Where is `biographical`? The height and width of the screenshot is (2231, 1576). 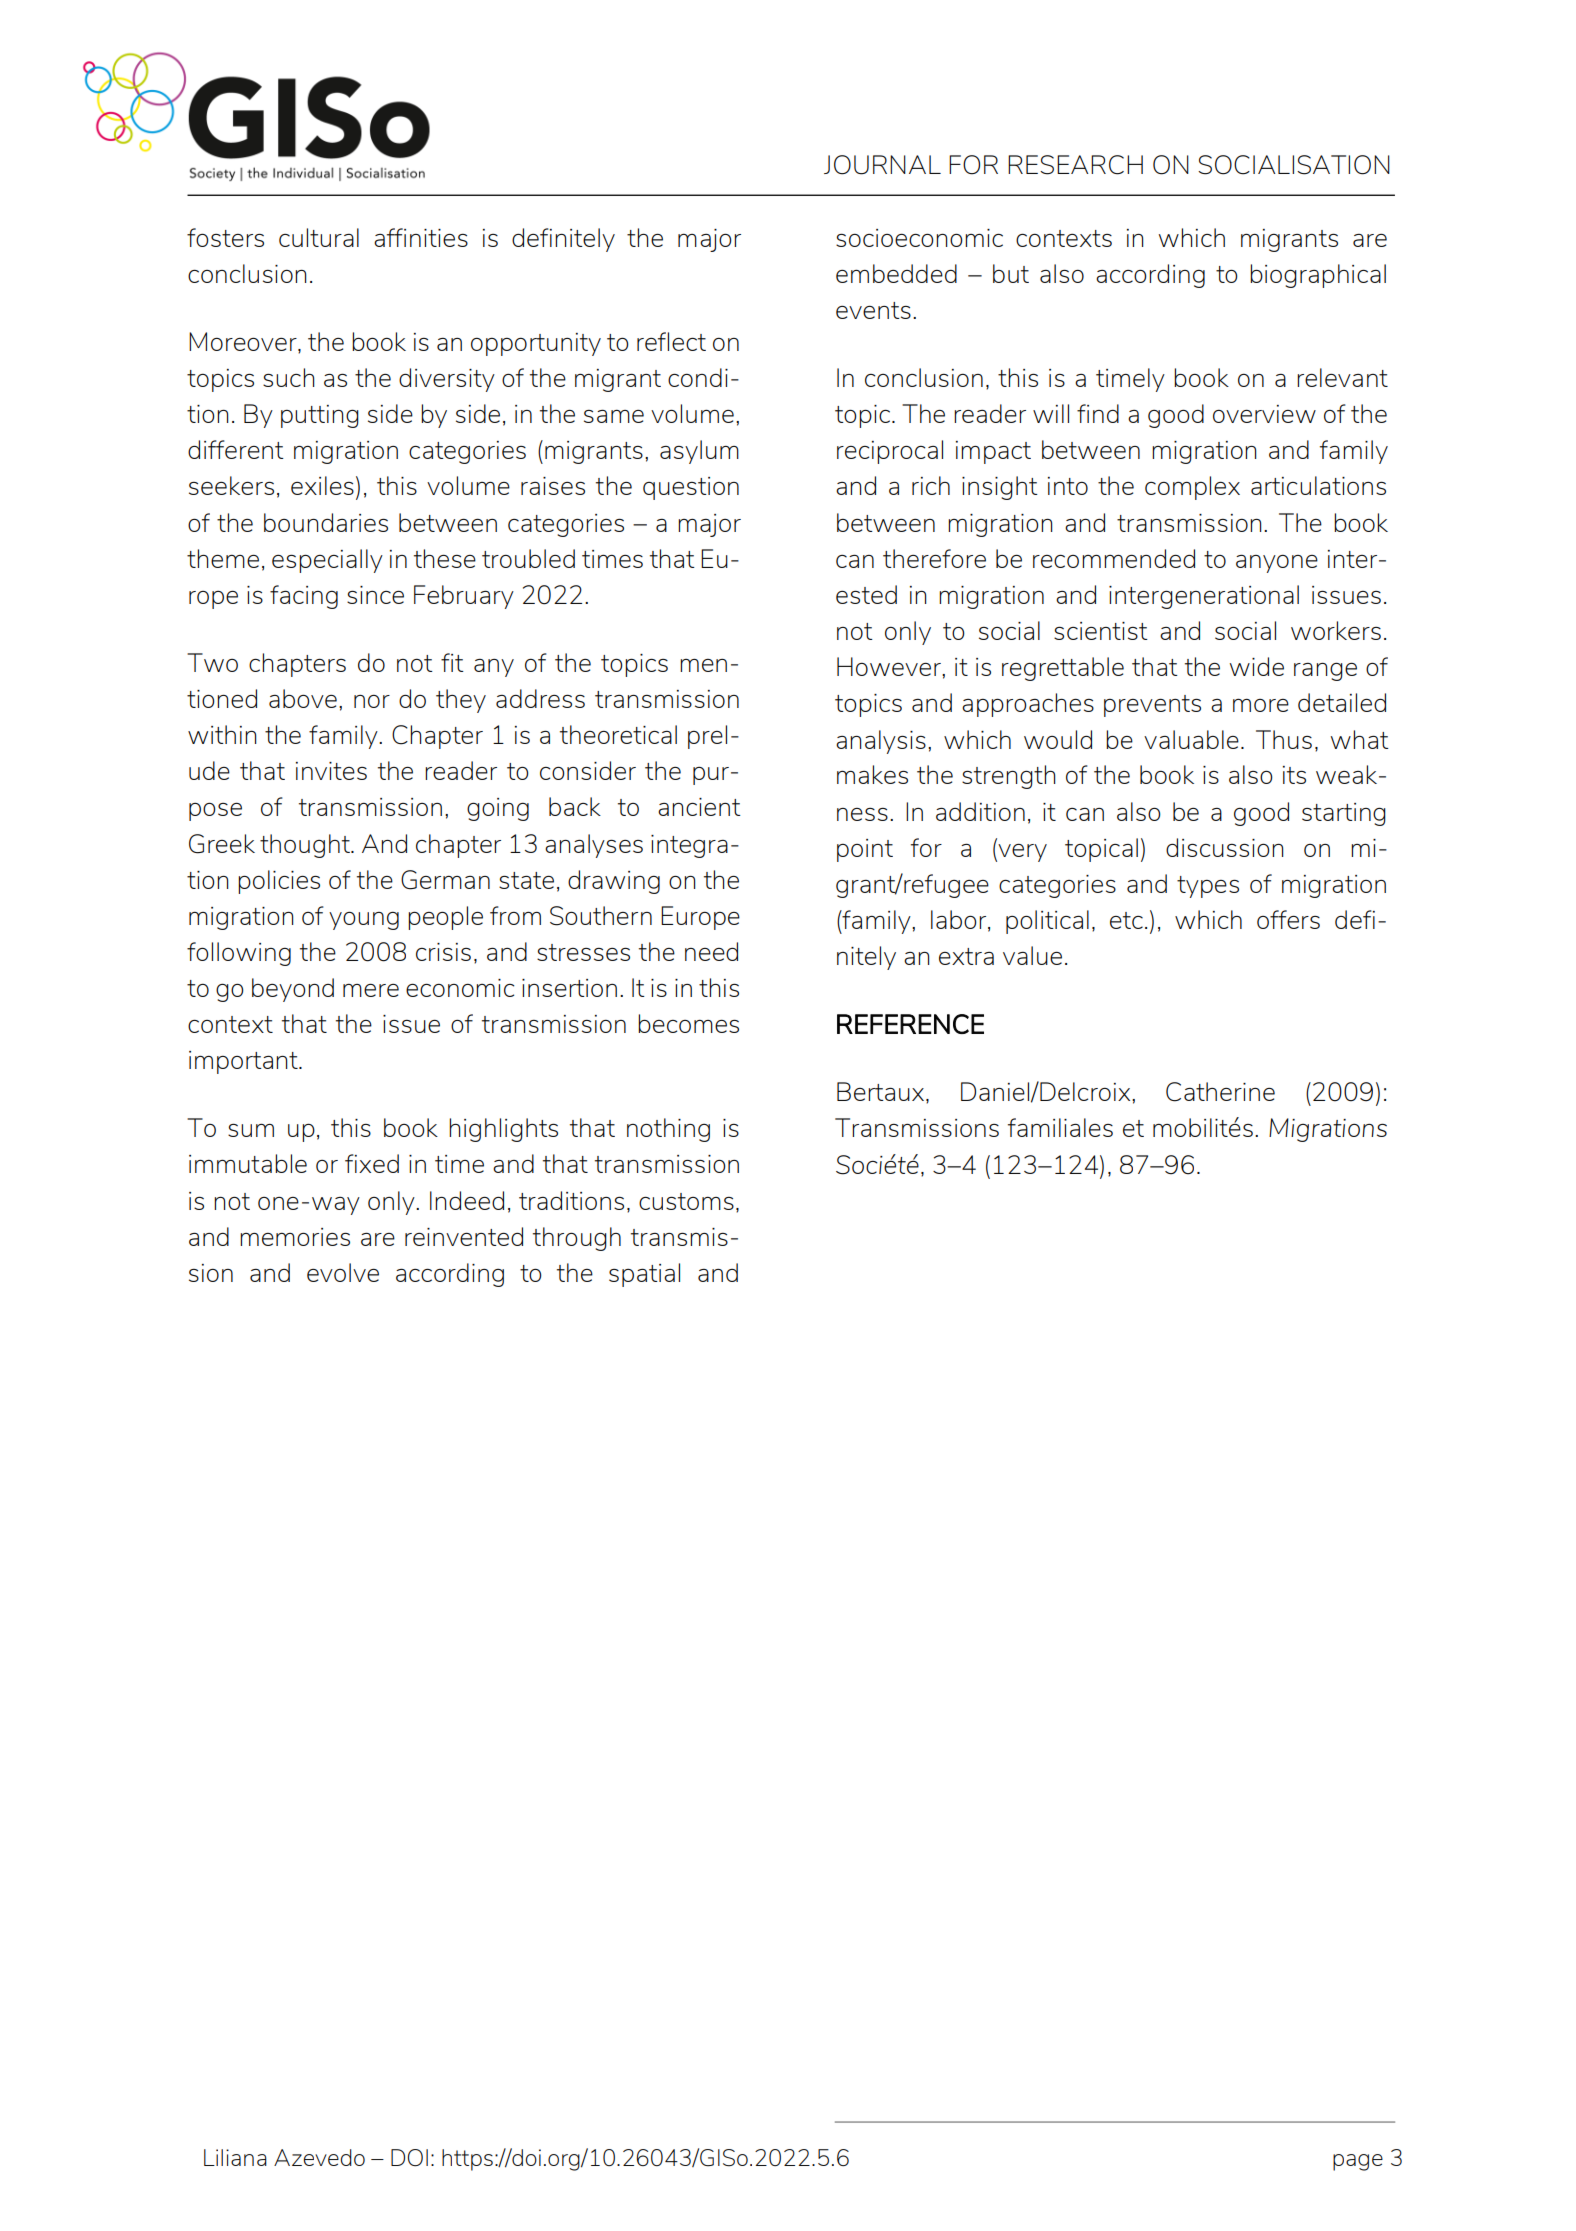
biographical is located at coordinates (1318, 276).
